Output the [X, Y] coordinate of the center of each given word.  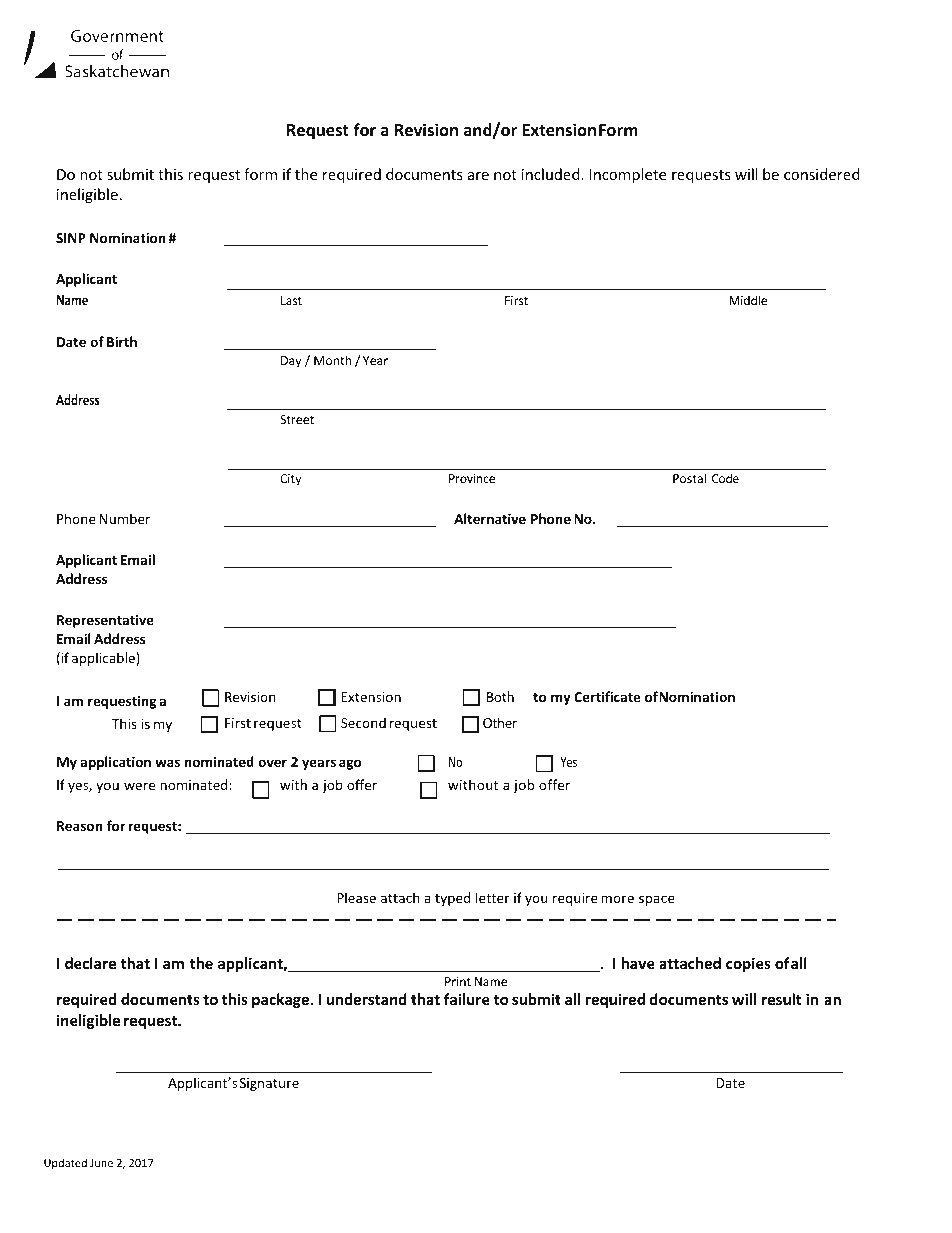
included [552, 174]
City [290, 480]
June [101, 1163]
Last [291, 300]
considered [822, 174]
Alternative [490, 518]
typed [453, 899]
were [139, 786]
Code [725, 478]
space [657, 900]
